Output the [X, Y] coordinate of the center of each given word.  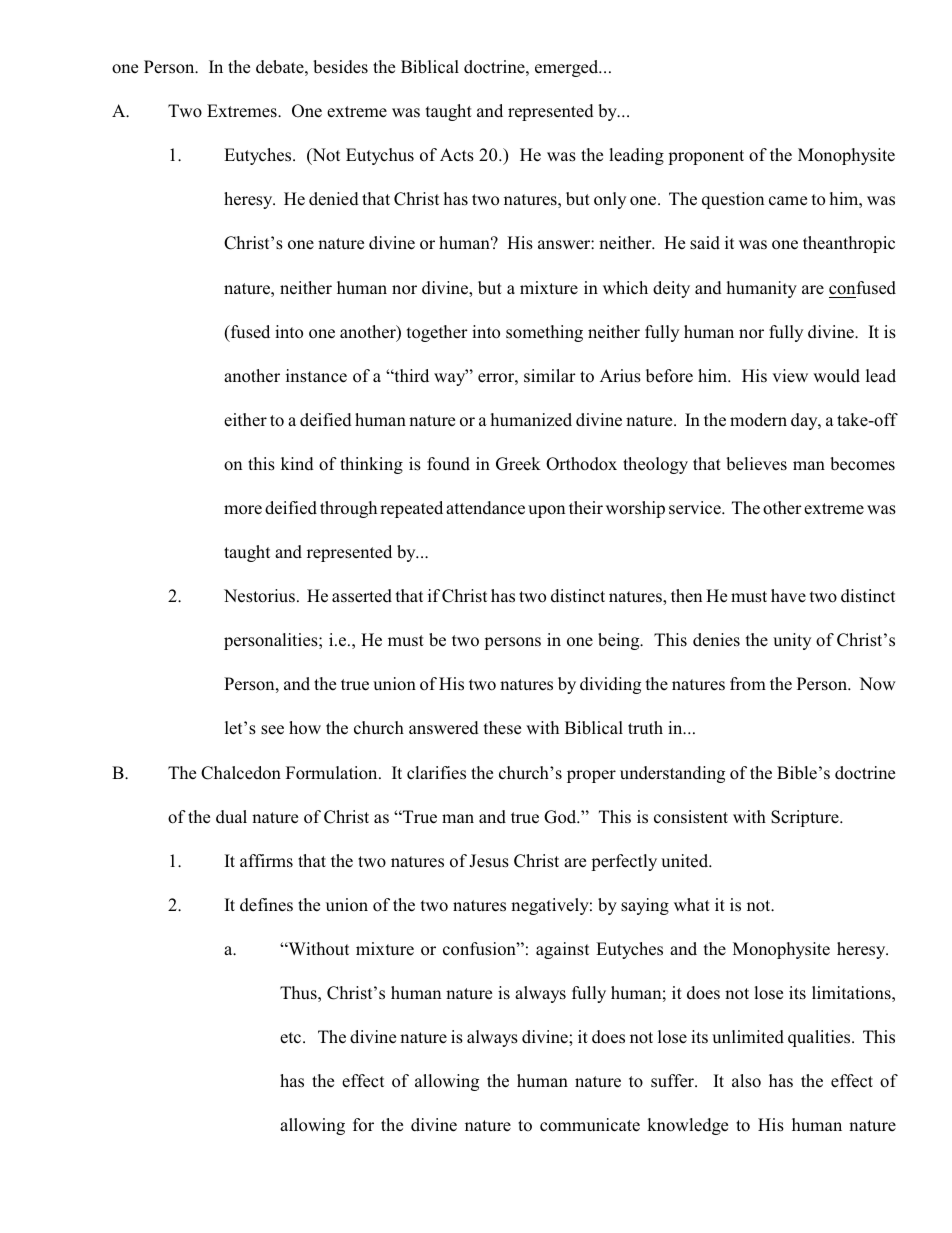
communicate [590, 1125]
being [620, 641]
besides [340, 67]
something [544, 333]
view [790, 375]
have [788, 595]
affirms [266, 861]
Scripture [806, 818]
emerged [568, 68]
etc [292, 1038]
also [746, 1081]
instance [316, 376]
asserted [362, 596]
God [561, 817]
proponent [706, 157]
